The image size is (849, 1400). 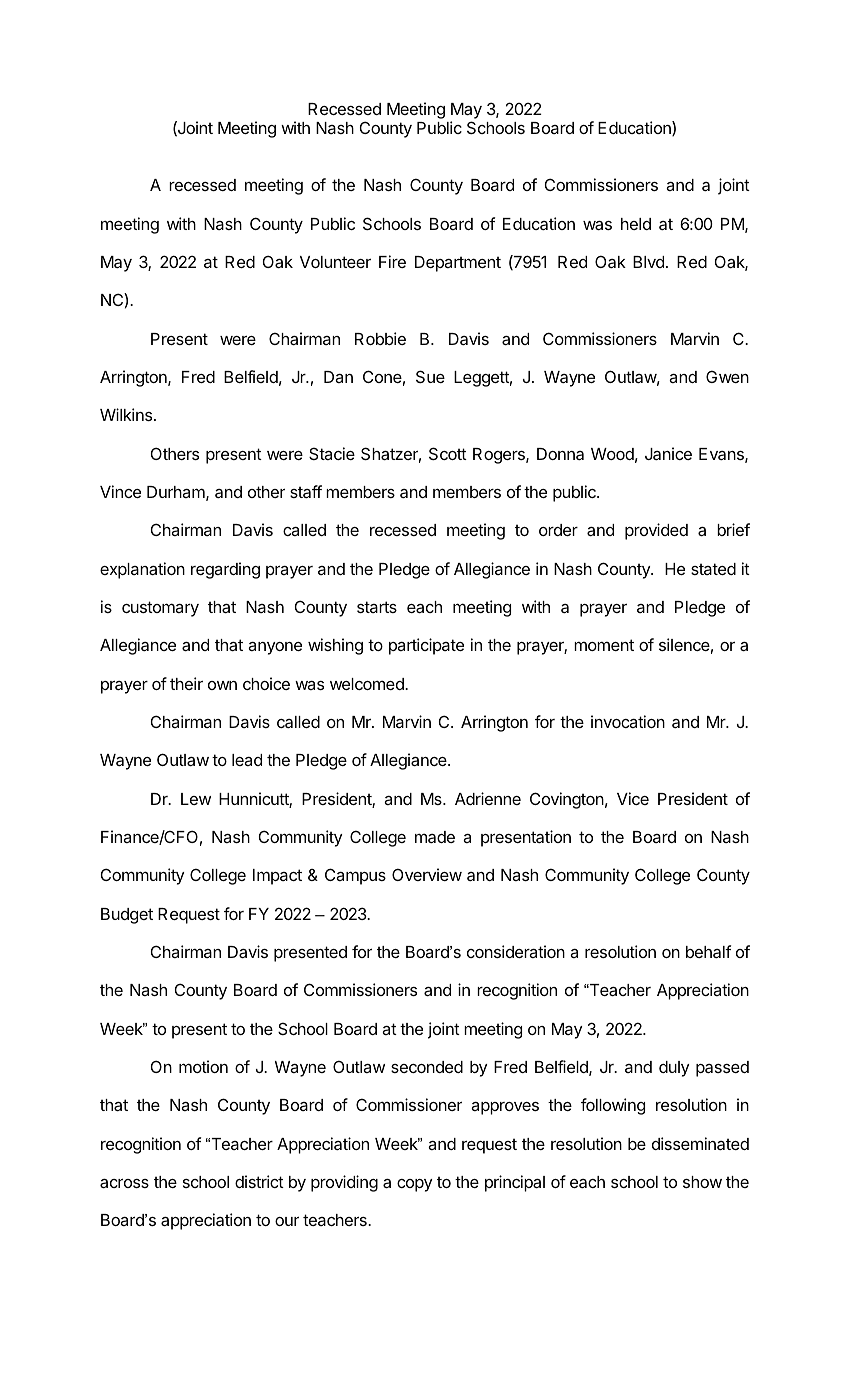 I want to click on Department, so click(x=458, y=264).
